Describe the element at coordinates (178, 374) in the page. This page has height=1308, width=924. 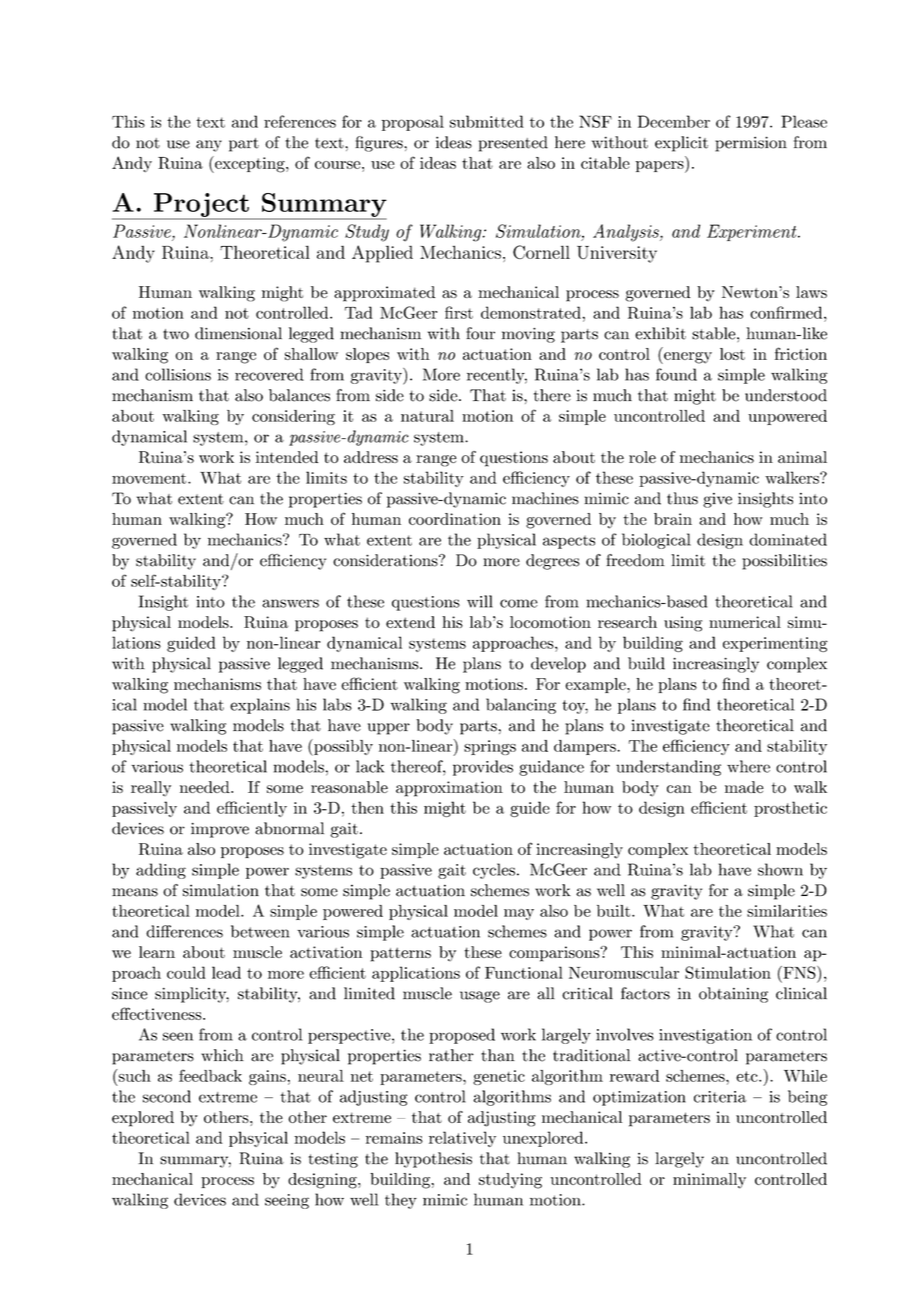
I see `collisions` at that location.
